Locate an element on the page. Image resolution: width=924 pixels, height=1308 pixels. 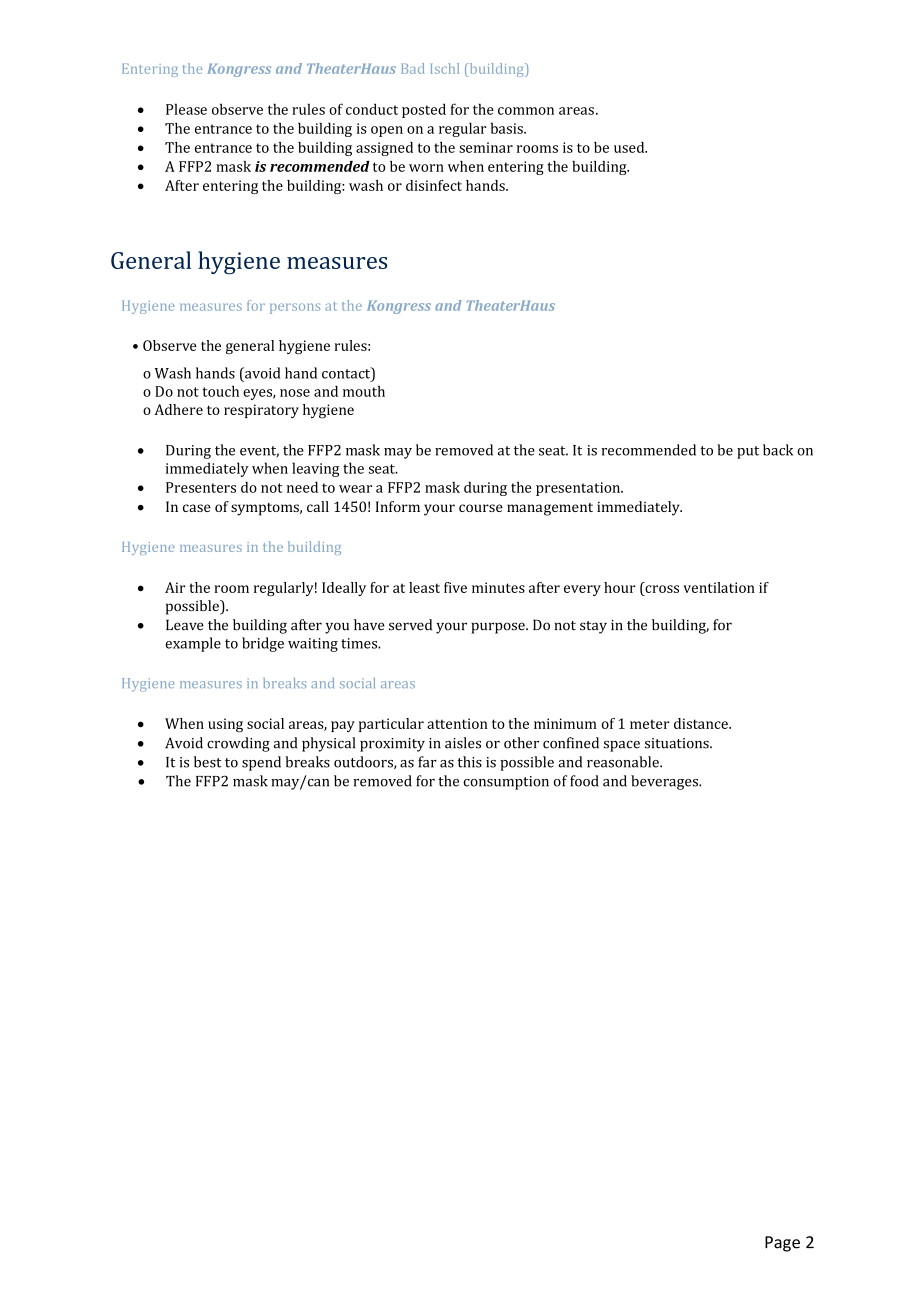
used is located at coordinates (630, 147).
